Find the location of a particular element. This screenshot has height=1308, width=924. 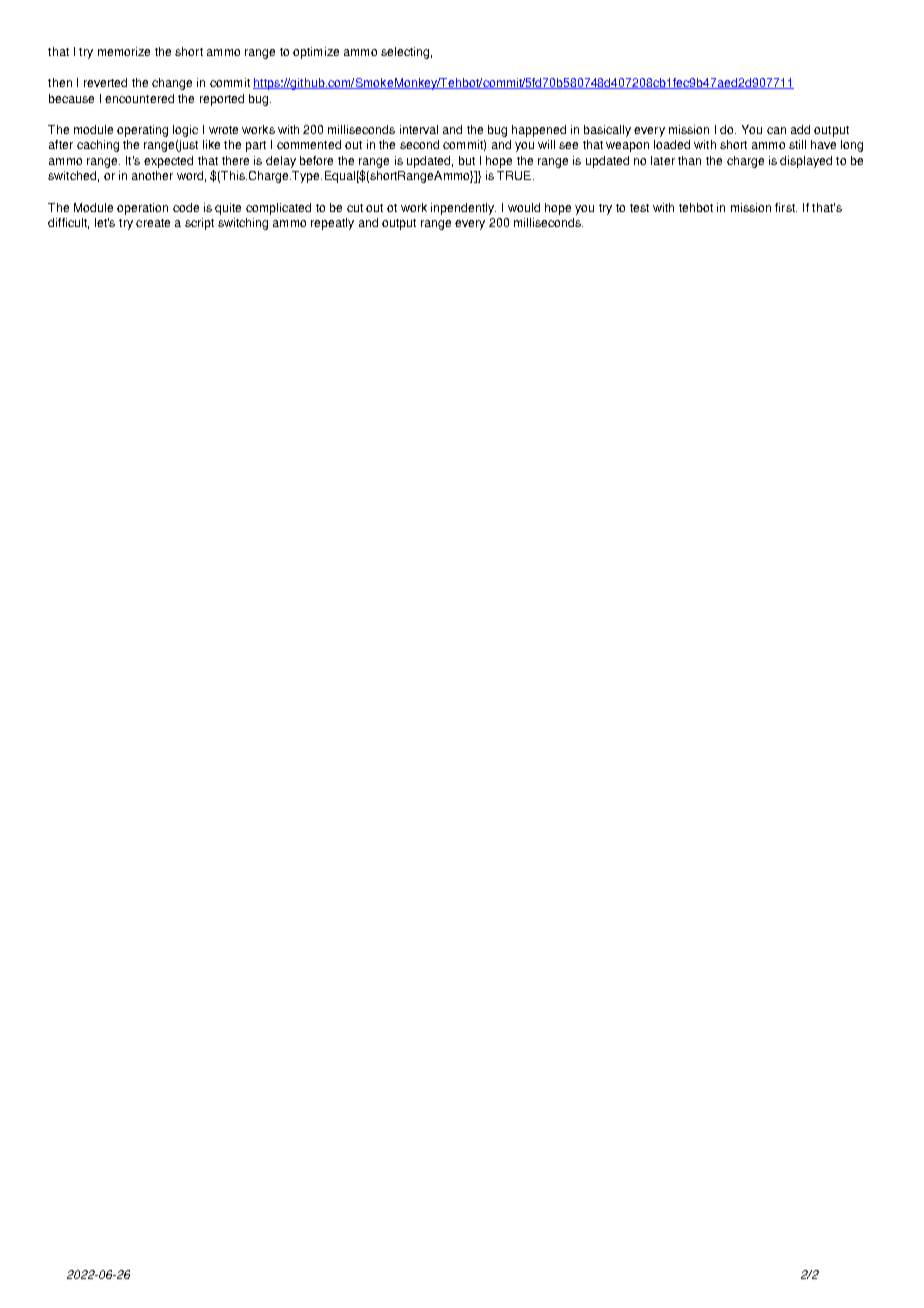

change is located at coordinates (172, 84).
